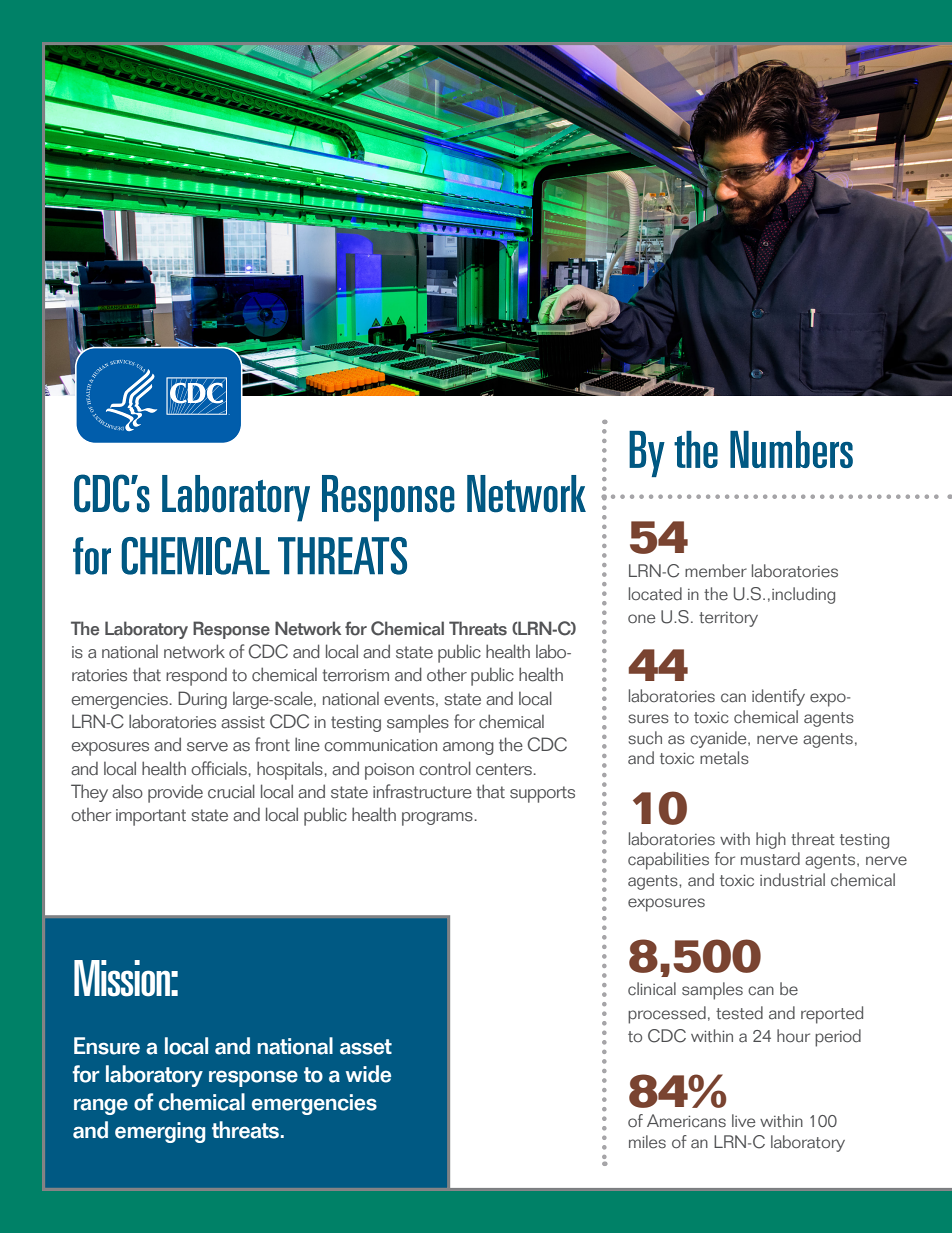 Image resolution: width=952 pixels, height=1233 pixels. Describe the element at coordinates (743, 1121) in the screenshot. I see `live` at that location.
